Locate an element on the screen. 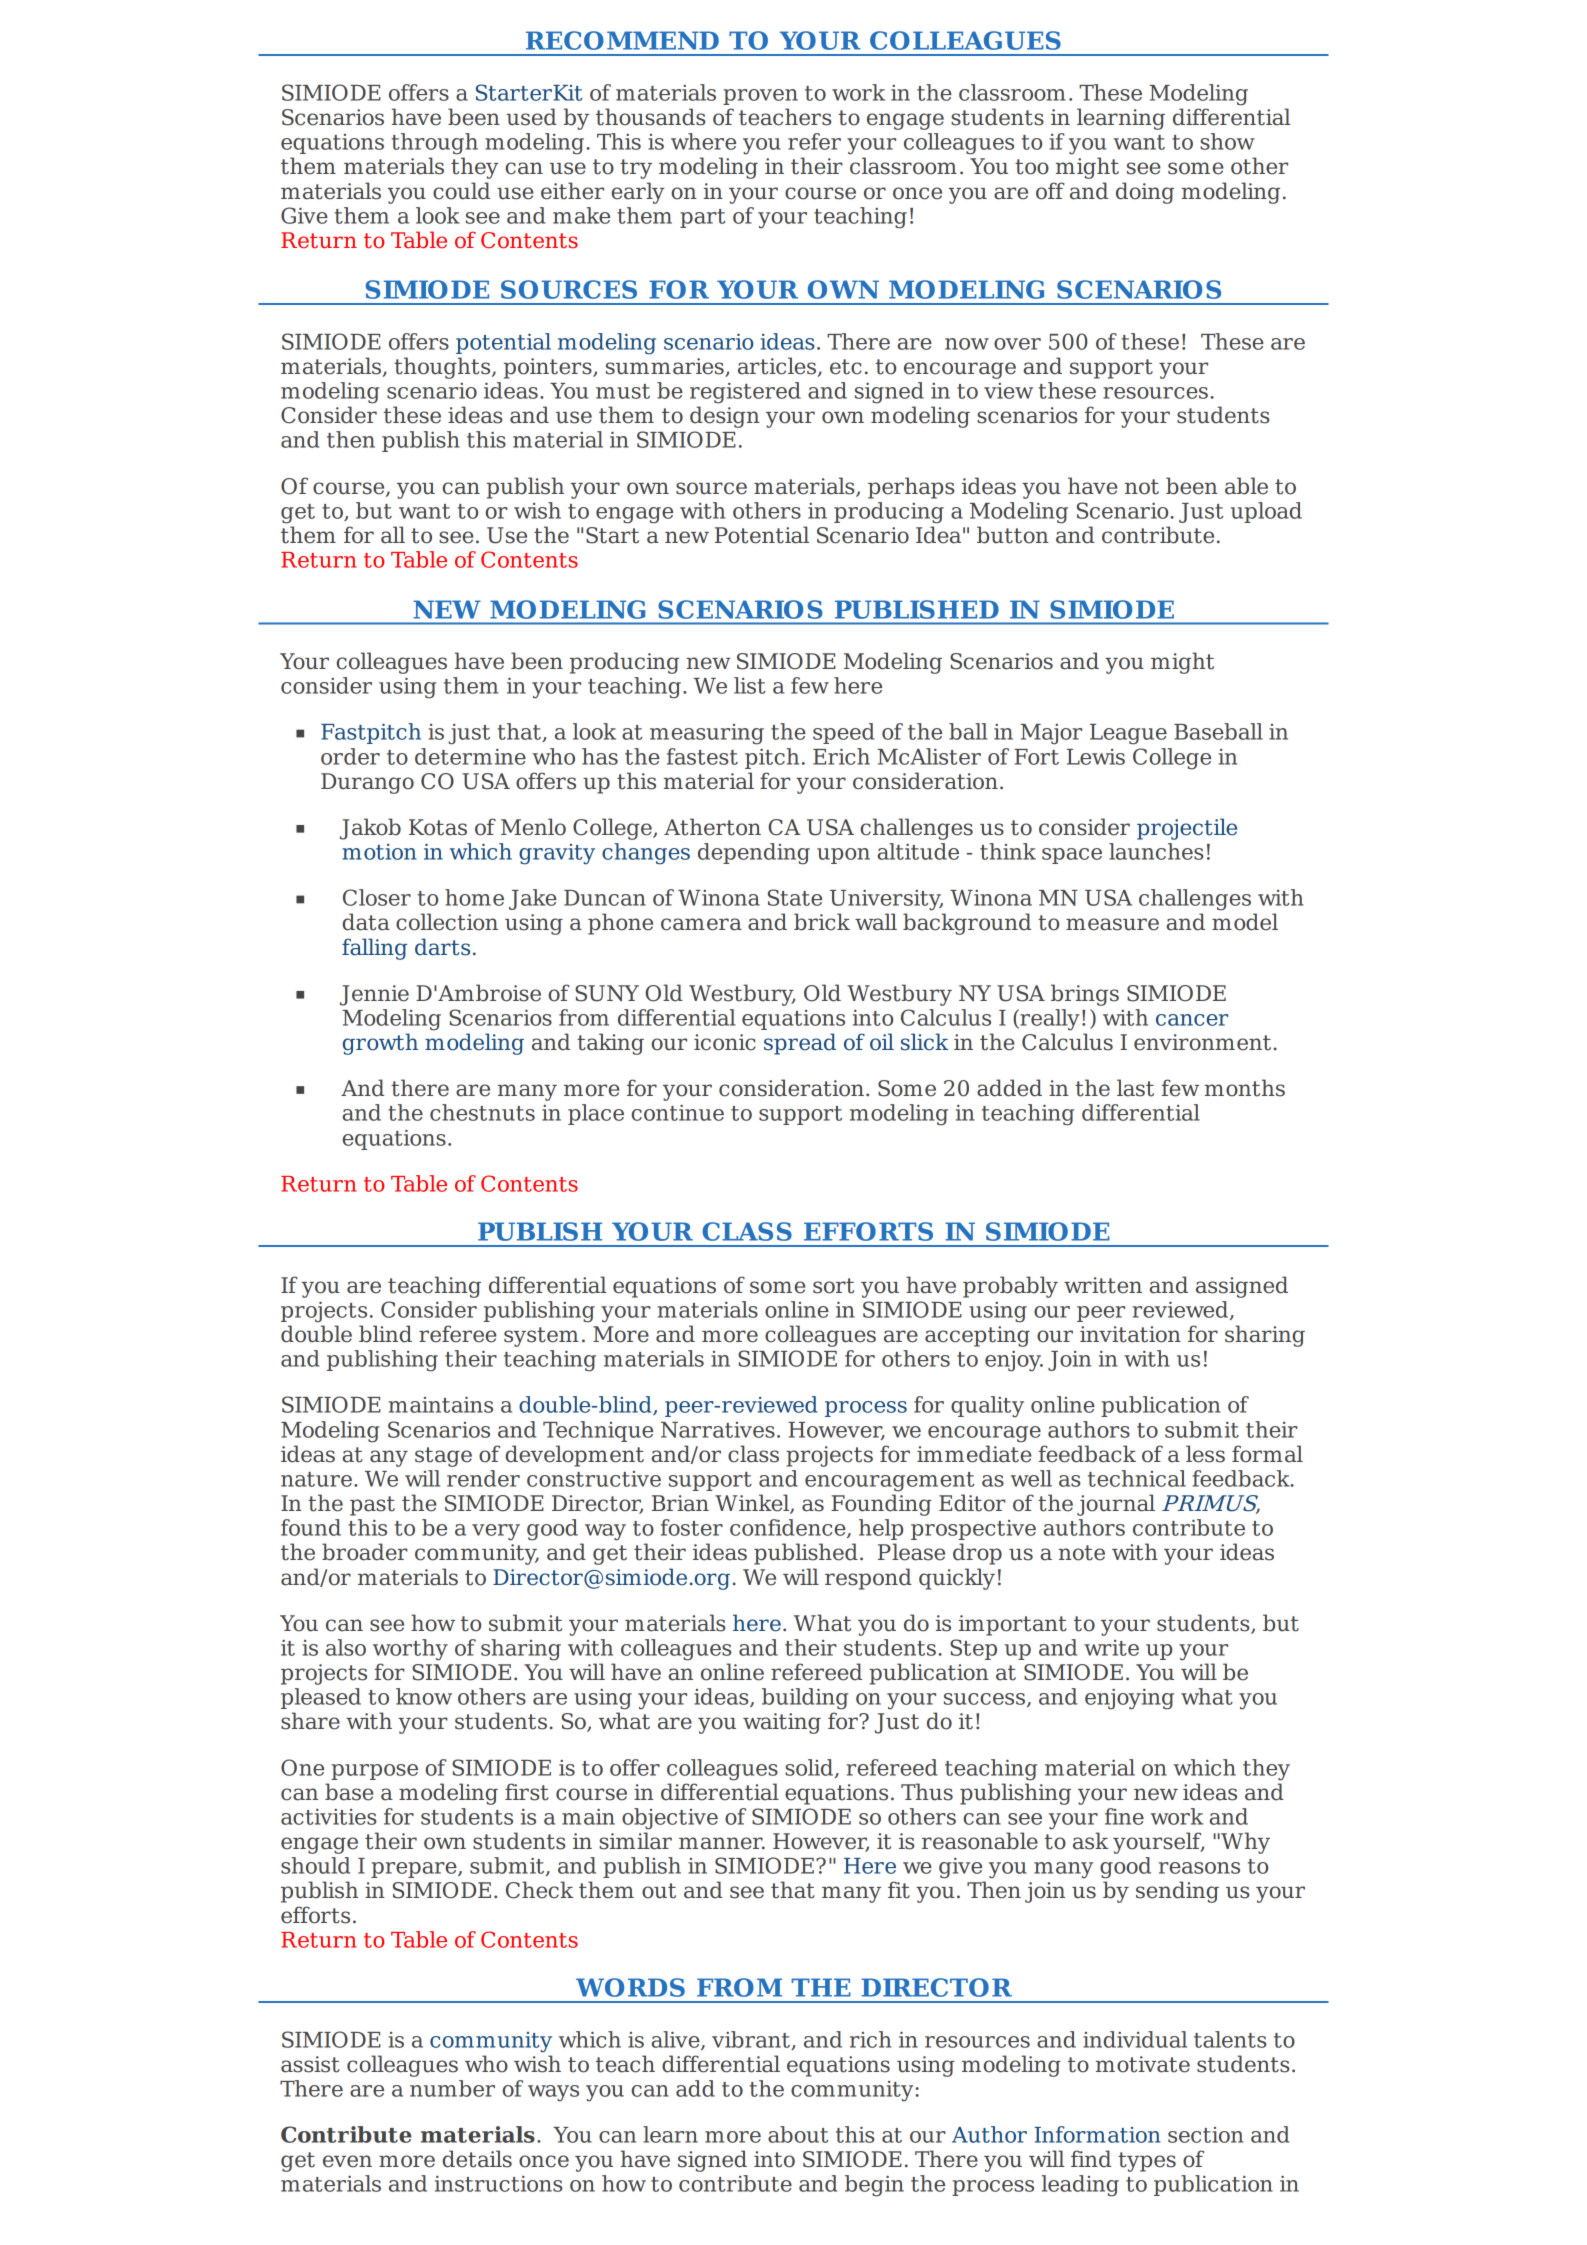 The image size is (1587, 2245). doing is located at coordinates (1145, 193).
